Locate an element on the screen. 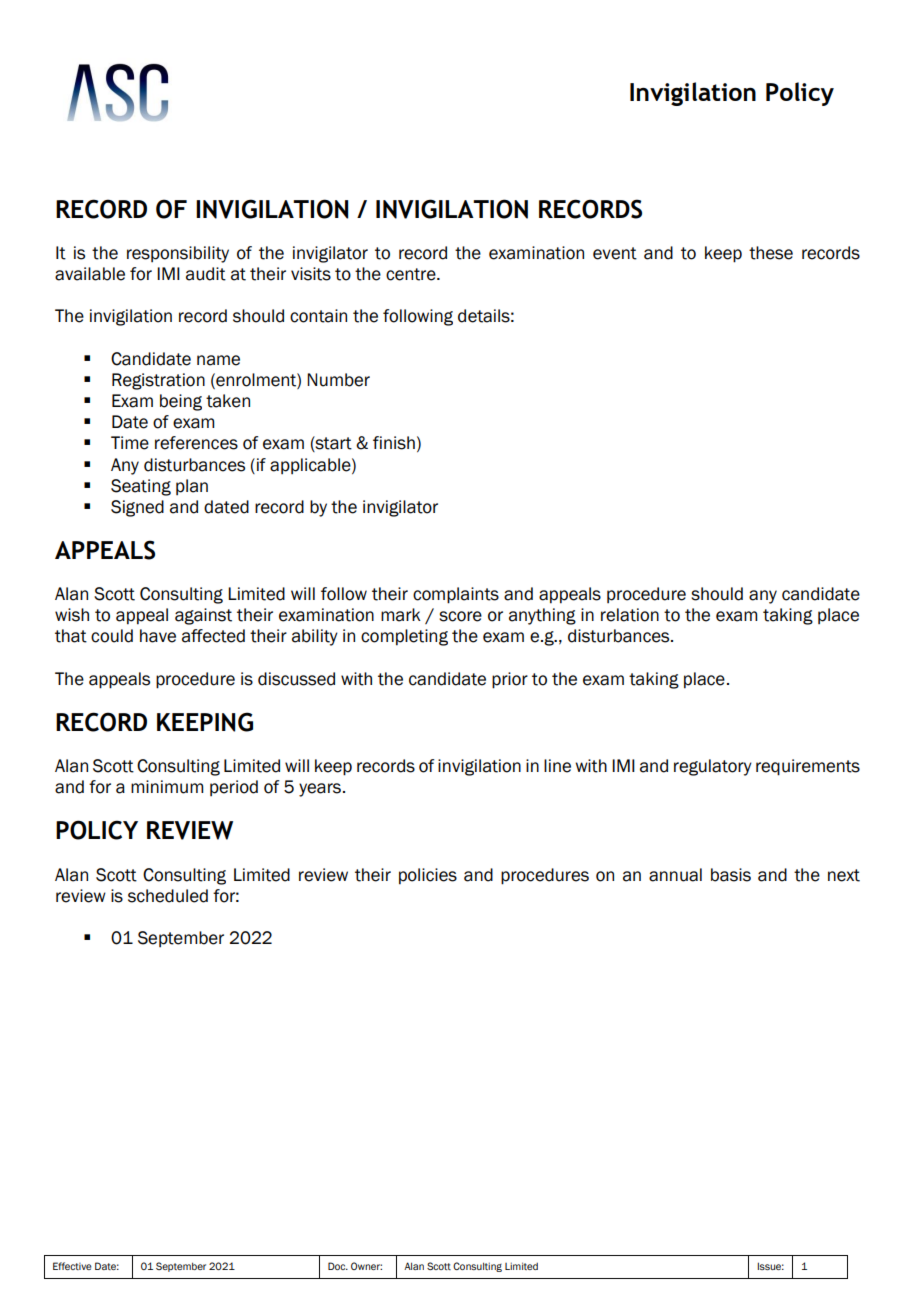 The width and height of the screenshot is (924, 1309). Doc is located at coordinates (338, 1266).
